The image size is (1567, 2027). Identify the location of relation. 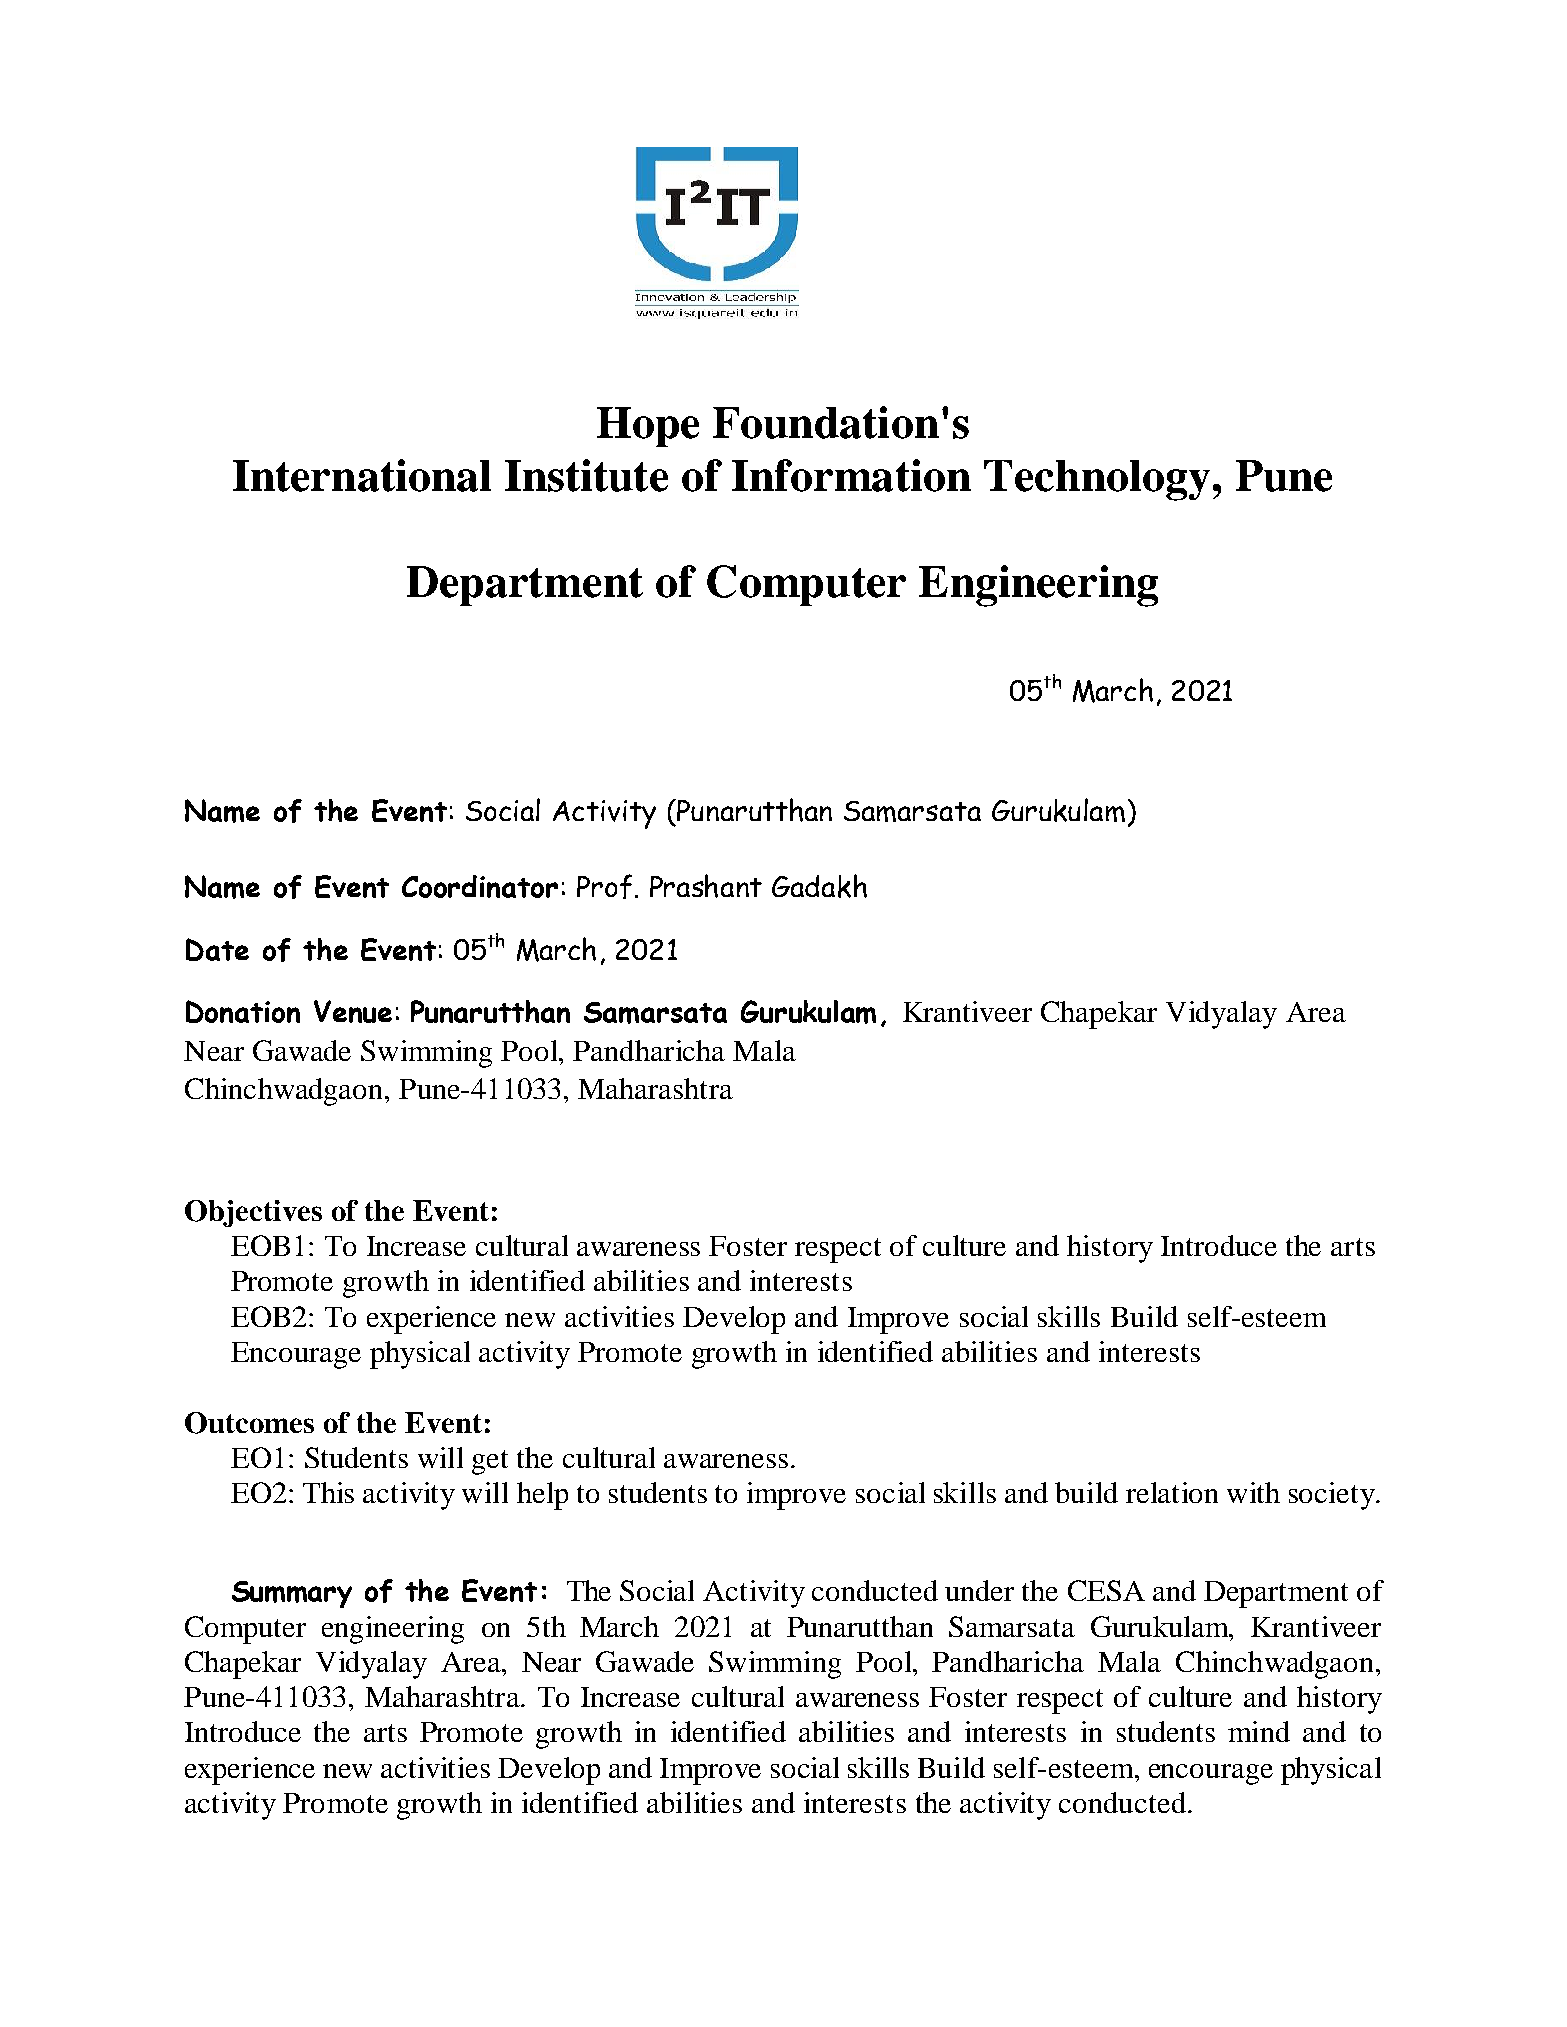
(1172, 1492).
